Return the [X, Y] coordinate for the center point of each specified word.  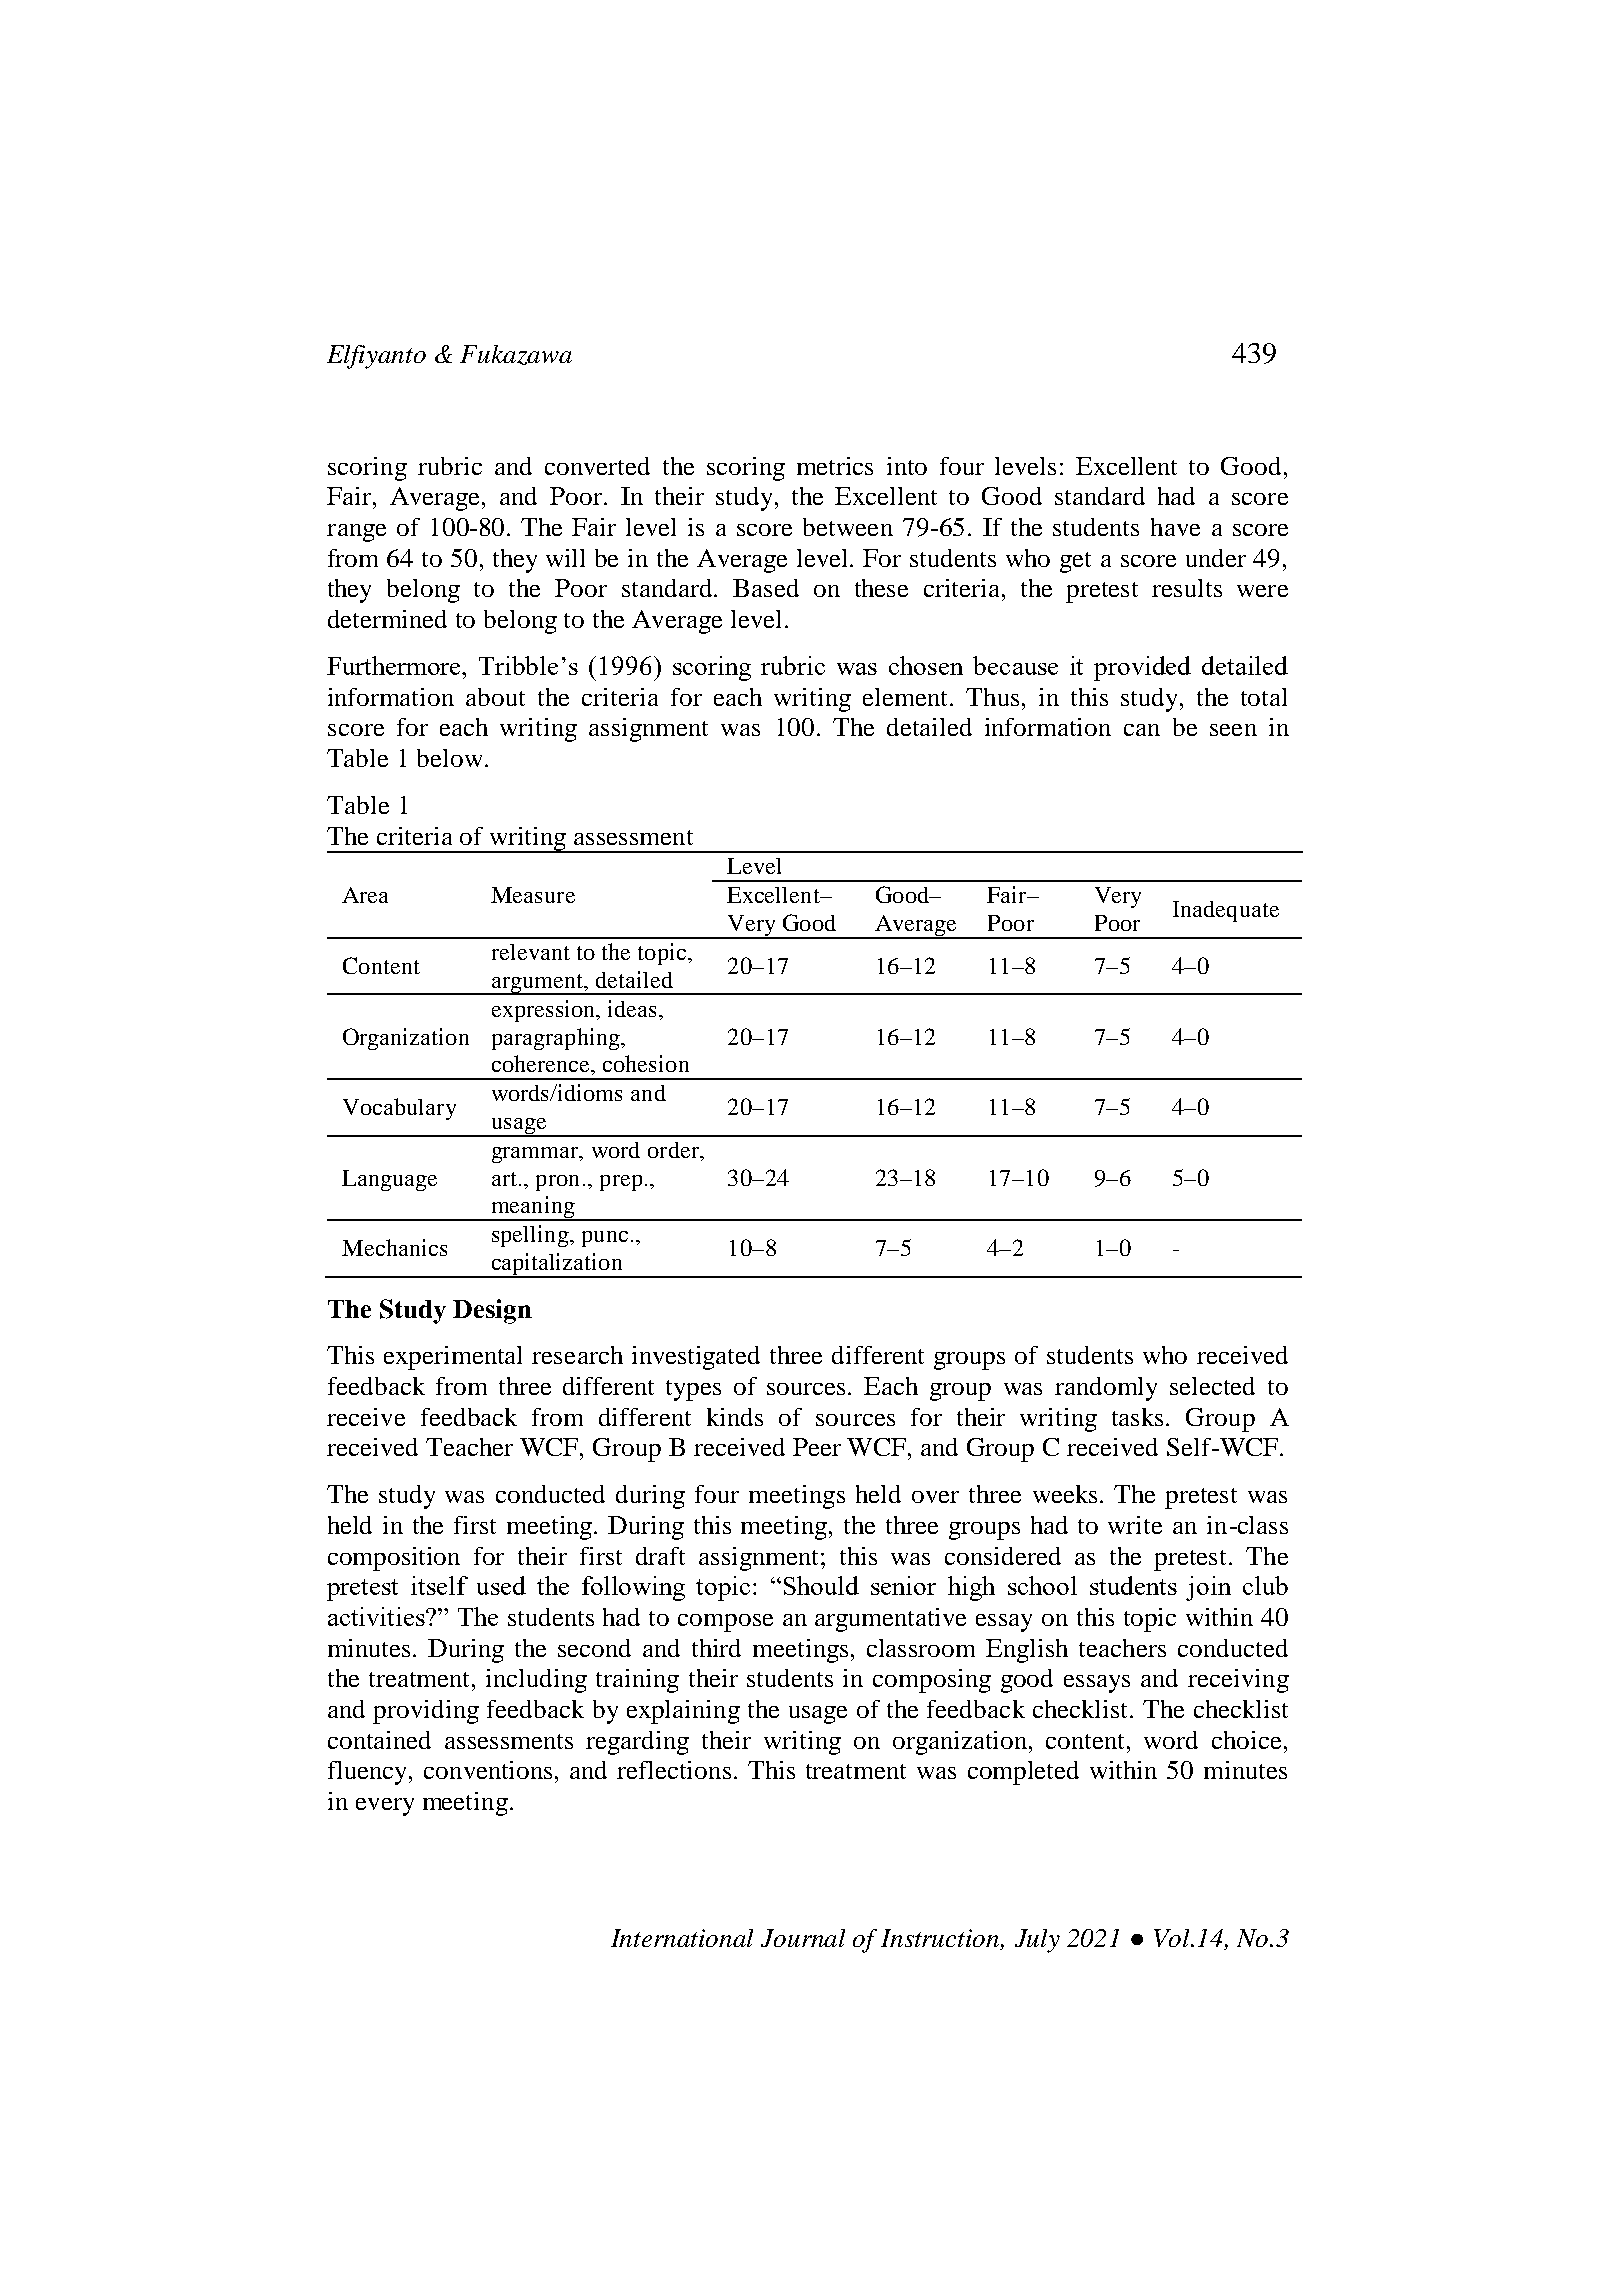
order [674, 1150]
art [504, 1179]
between [848, 527]
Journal [803, 1938]
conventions [490, 1770]
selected [1212, 1386]
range [356, 533]
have [1175, 527]
